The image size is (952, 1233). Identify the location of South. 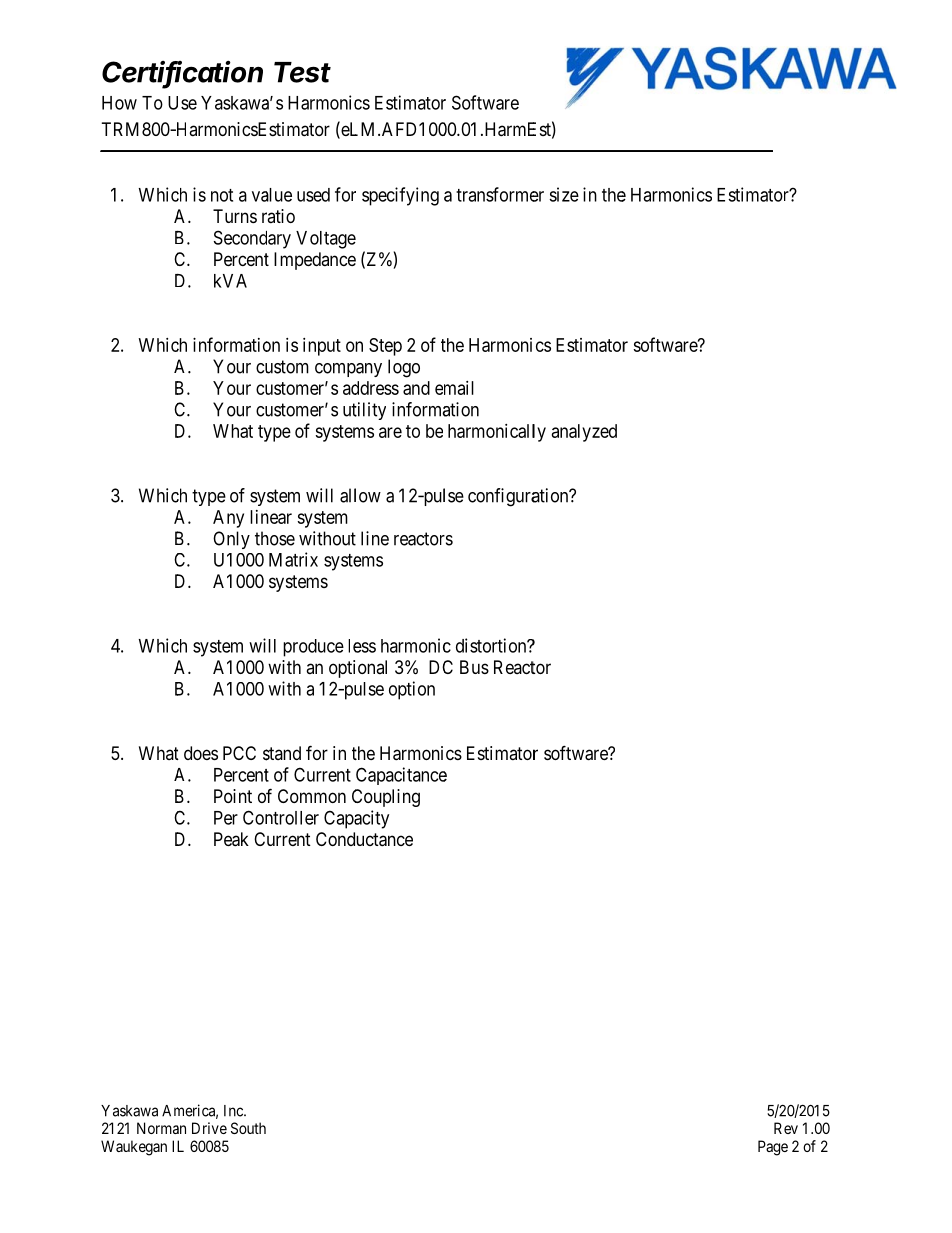
(248, 1128).
